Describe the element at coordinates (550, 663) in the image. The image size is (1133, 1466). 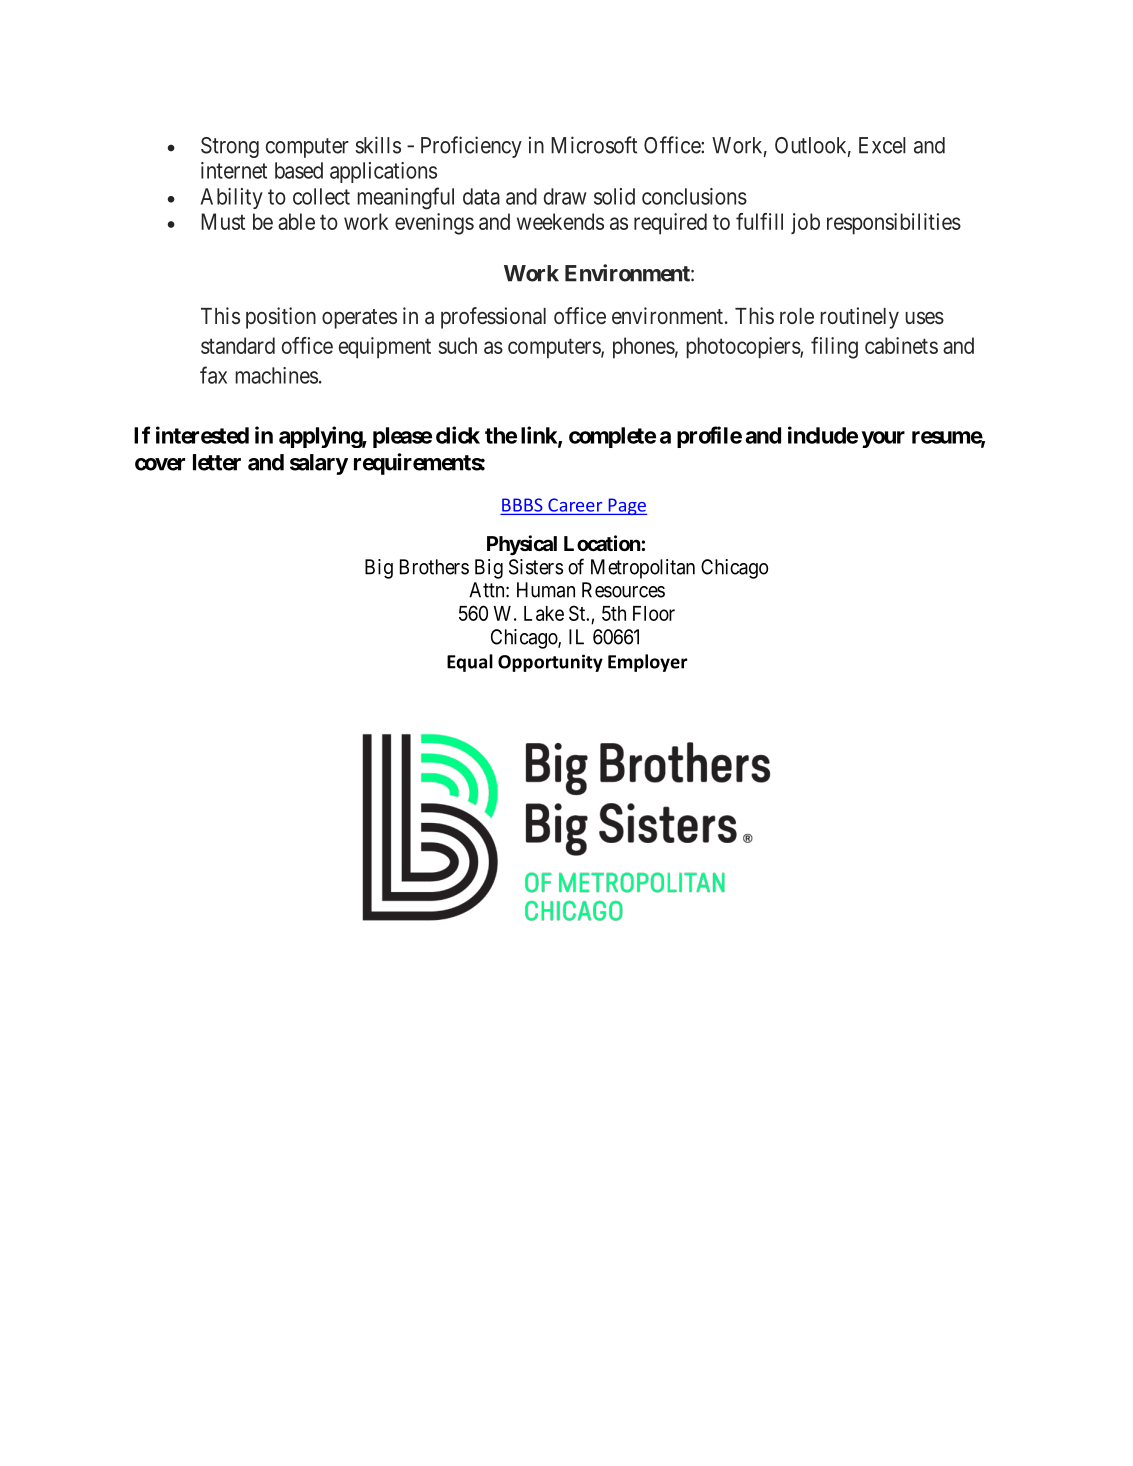
I see `Opportunity` at that location.
